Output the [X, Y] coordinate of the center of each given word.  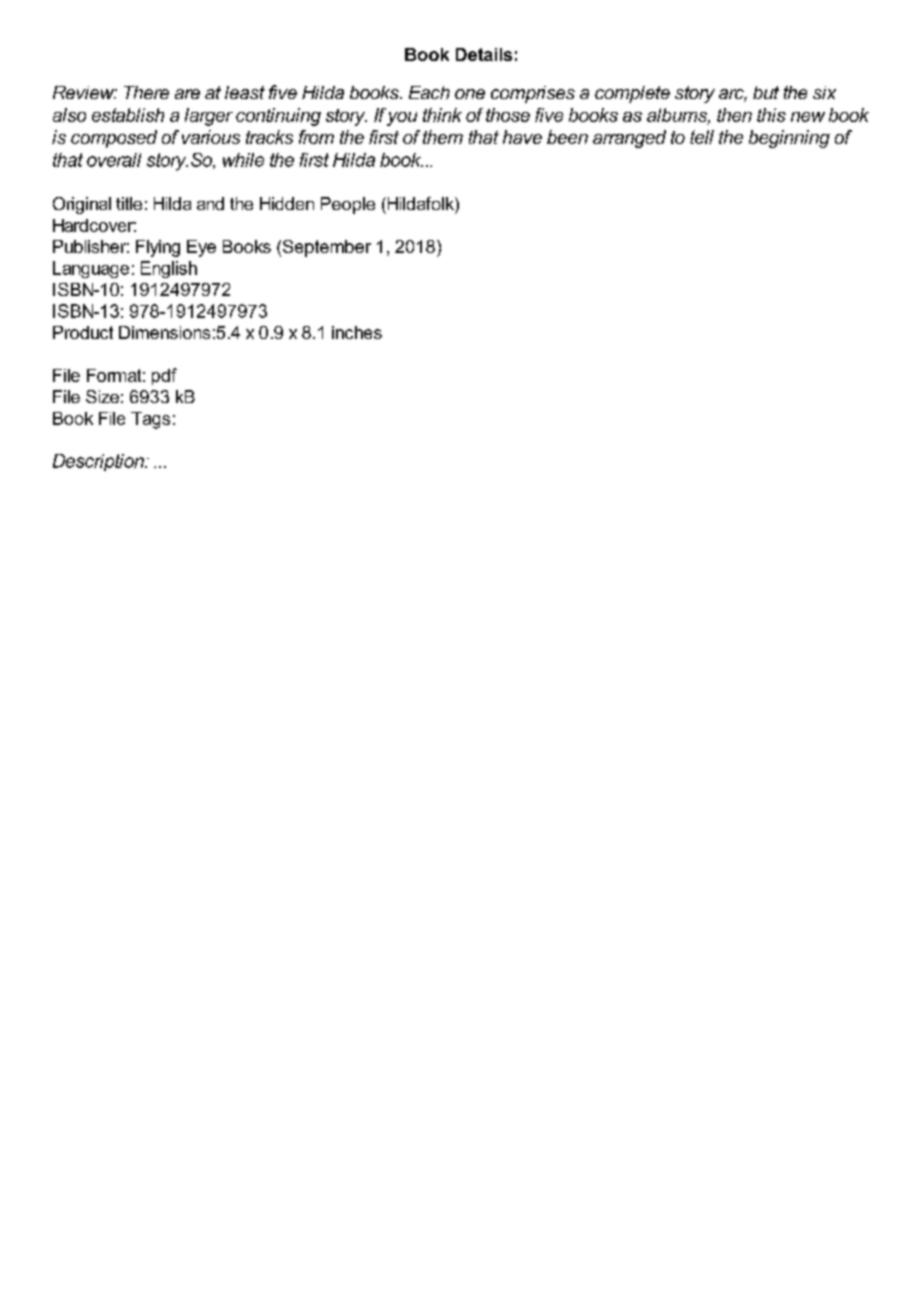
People [348, 205]
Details [484, 54]
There [146, 92]
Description [99, 462]
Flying [158, 248]
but [766, 92]
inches [357, 332]
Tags [150, 420]
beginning [789, 139]
